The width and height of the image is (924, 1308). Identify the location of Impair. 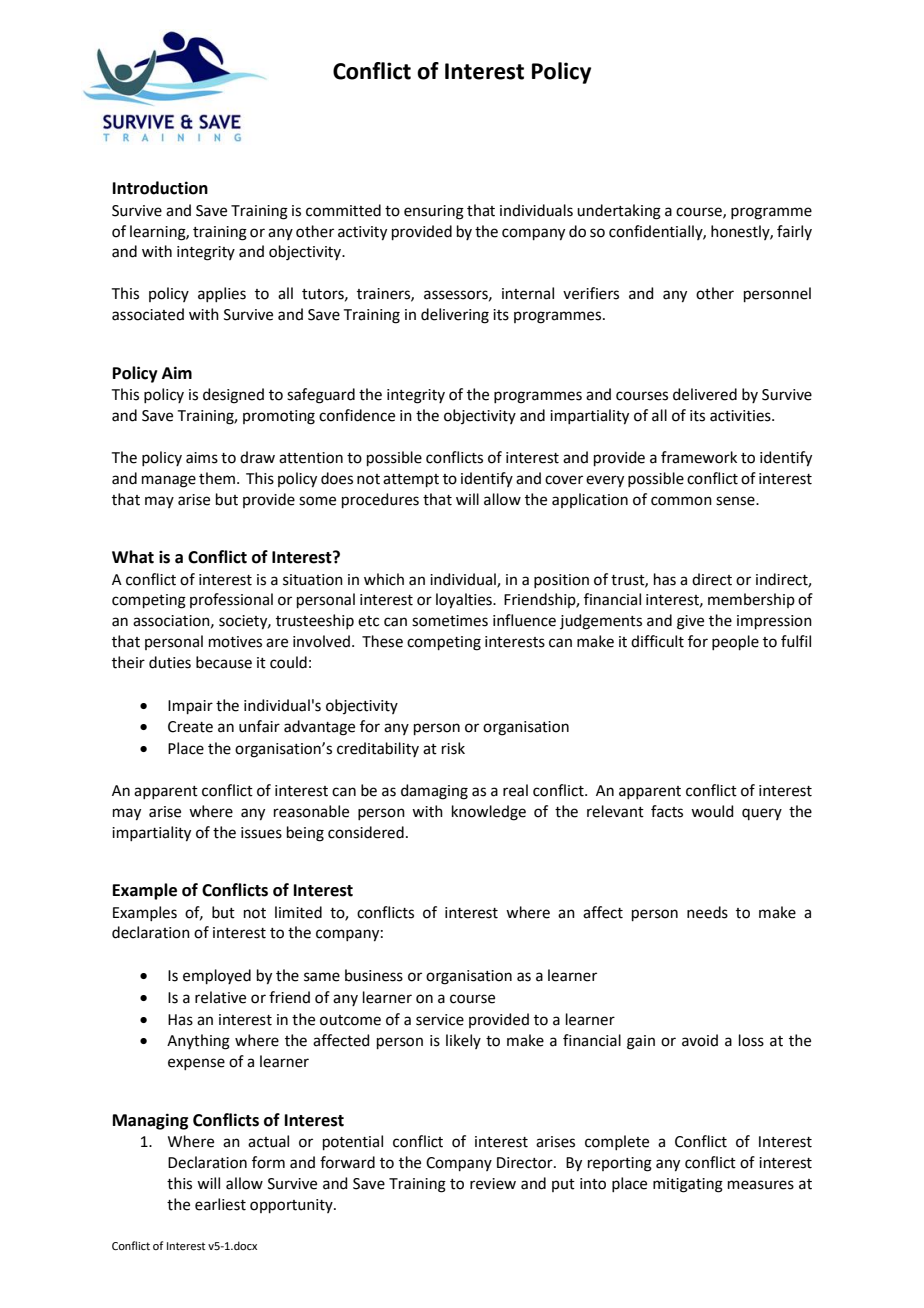
(190, 707).
